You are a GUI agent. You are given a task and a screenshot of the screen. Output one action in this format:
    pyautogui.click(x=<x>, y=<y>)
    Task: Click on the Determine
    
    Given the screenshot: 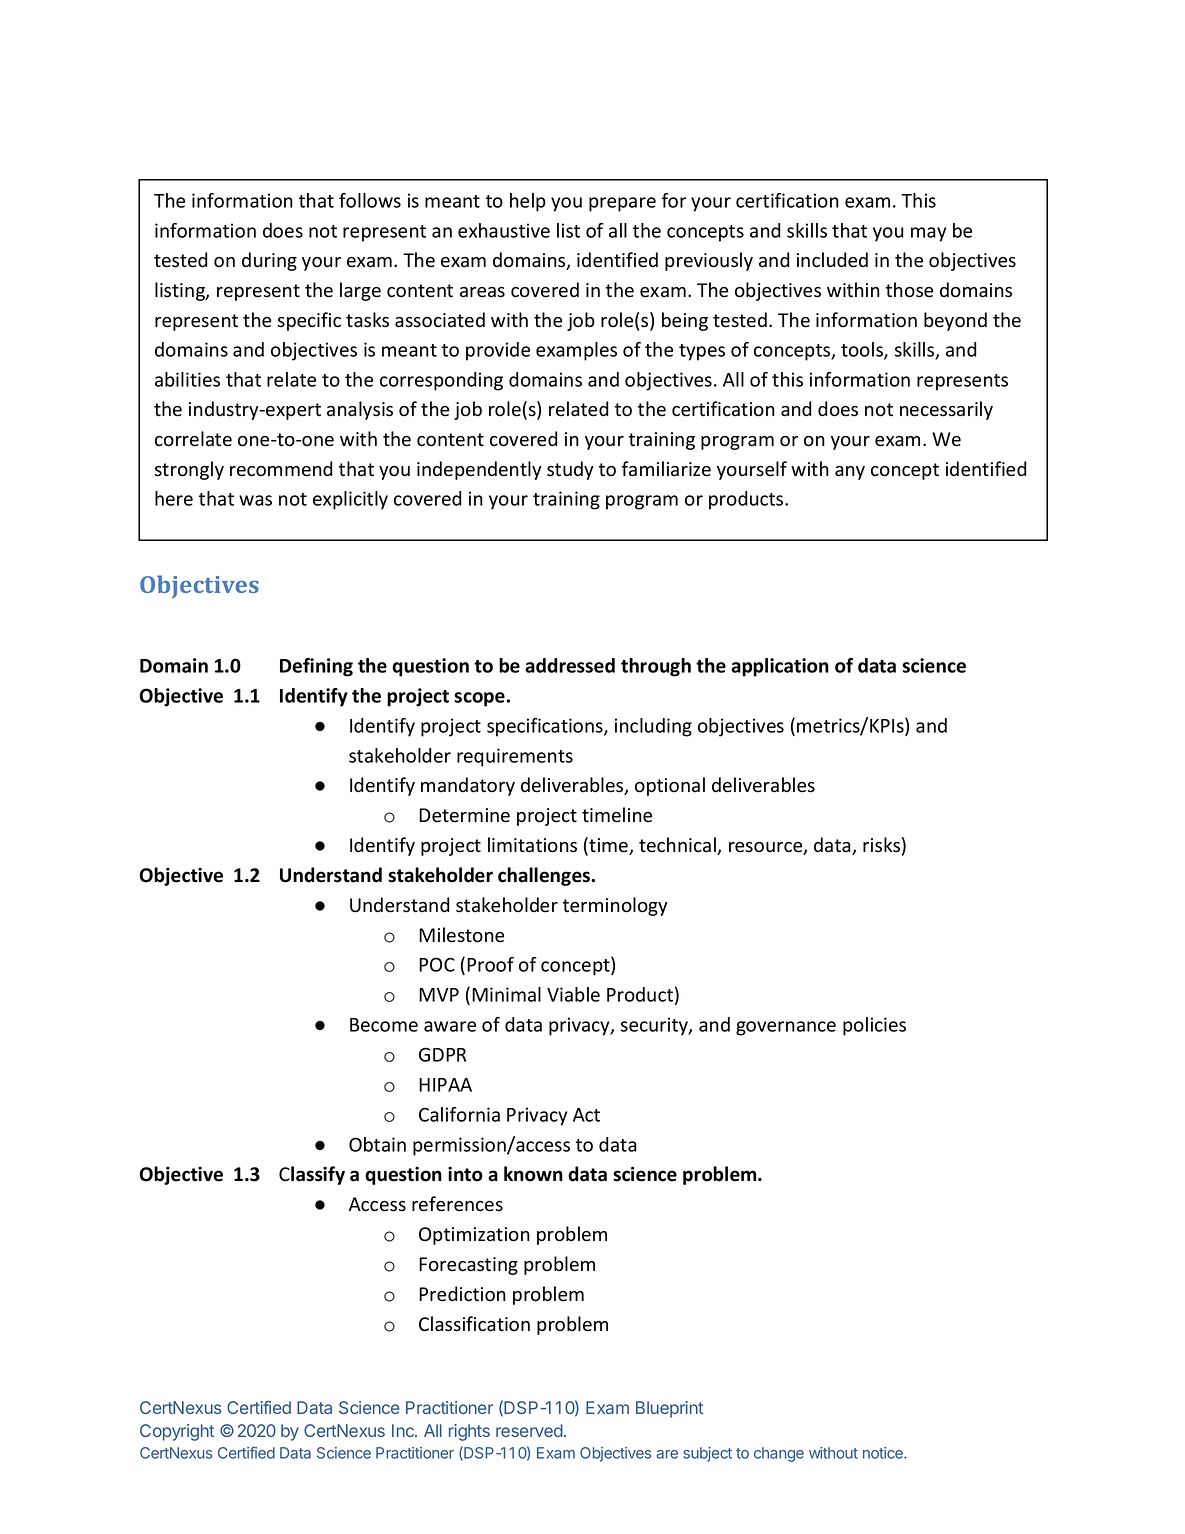 What is the action you would take?
    pyautogui.click(x=464, y=815)
